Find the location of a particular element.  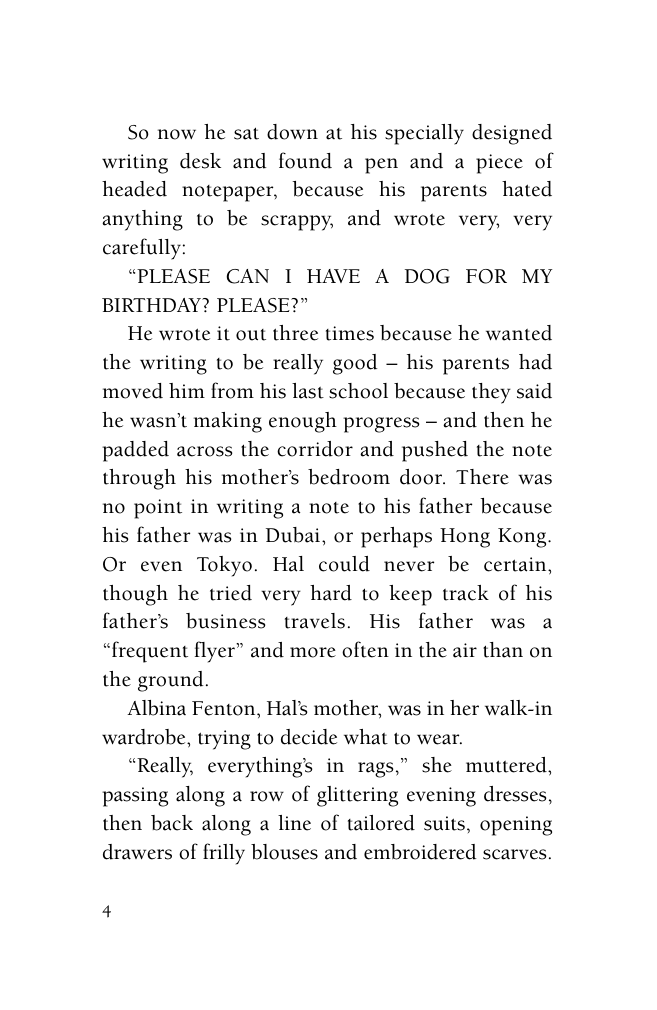

piece is located at coordinates (499, 164).
